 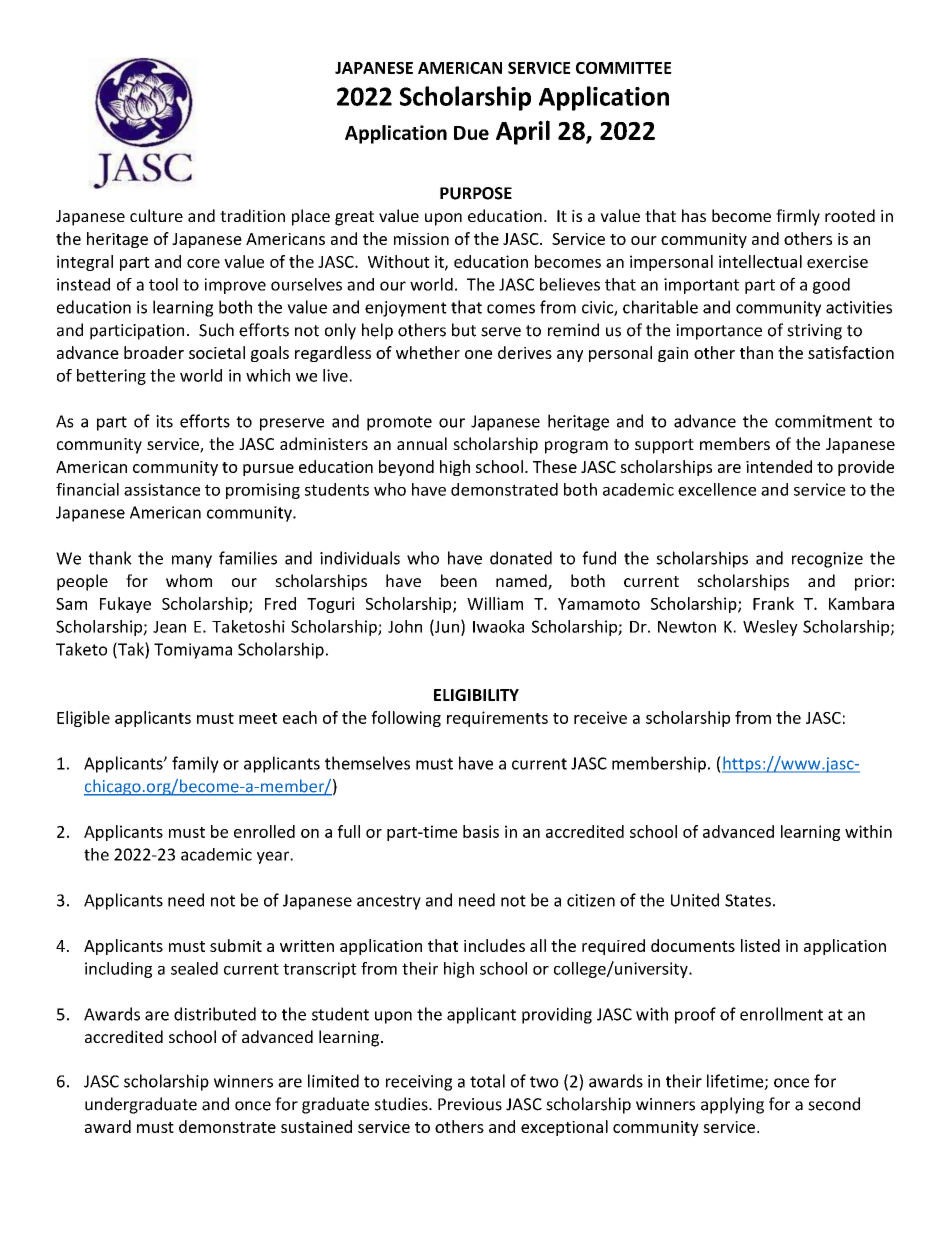 I want to click on COMMITTEE, so click(x=624, y=68).
